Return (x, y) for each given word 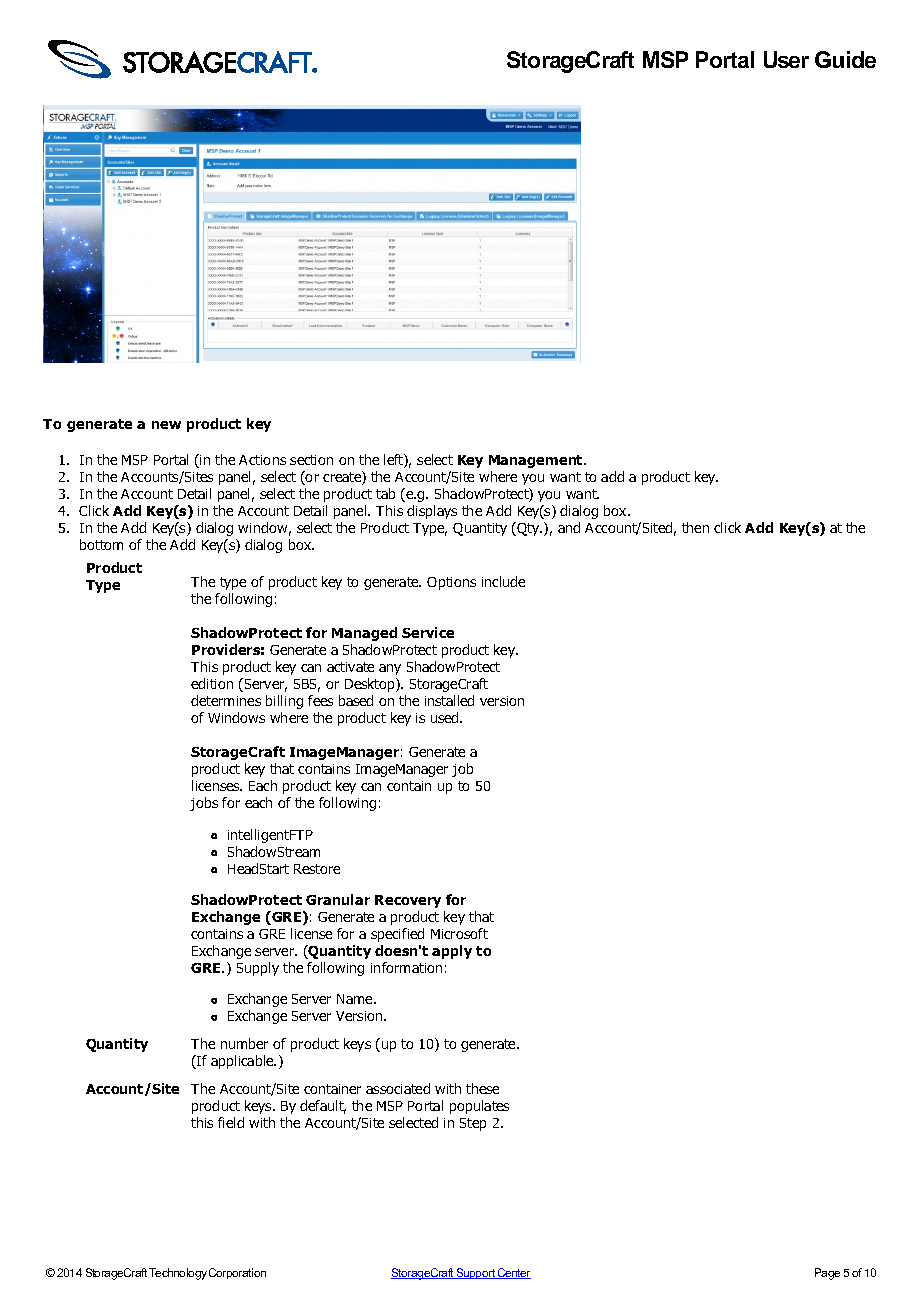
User (786, 59)
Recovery (408, 901)
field (231, 1122)
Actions (262, 460)
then (695, 527)
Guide (845, 59)
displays (432, 512)
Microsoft (459, 933)
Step (473, 1124)
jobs (204, 804)
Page (827, 1274)
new (166, 425)
